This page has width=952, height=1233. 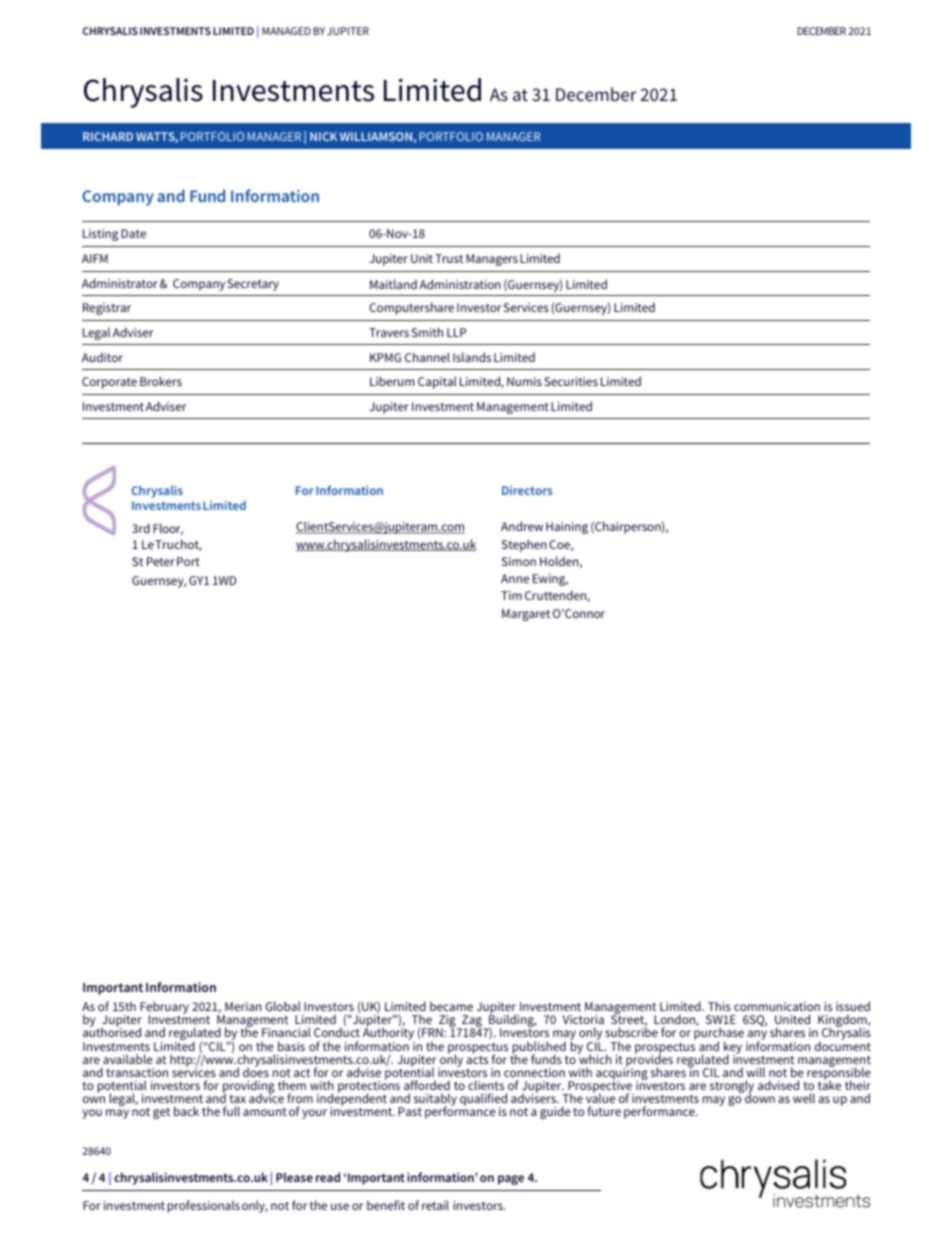 What do you see at coordinates (283, 1006) in the page?
I see `Global` at bounding box center [283, 1006].
